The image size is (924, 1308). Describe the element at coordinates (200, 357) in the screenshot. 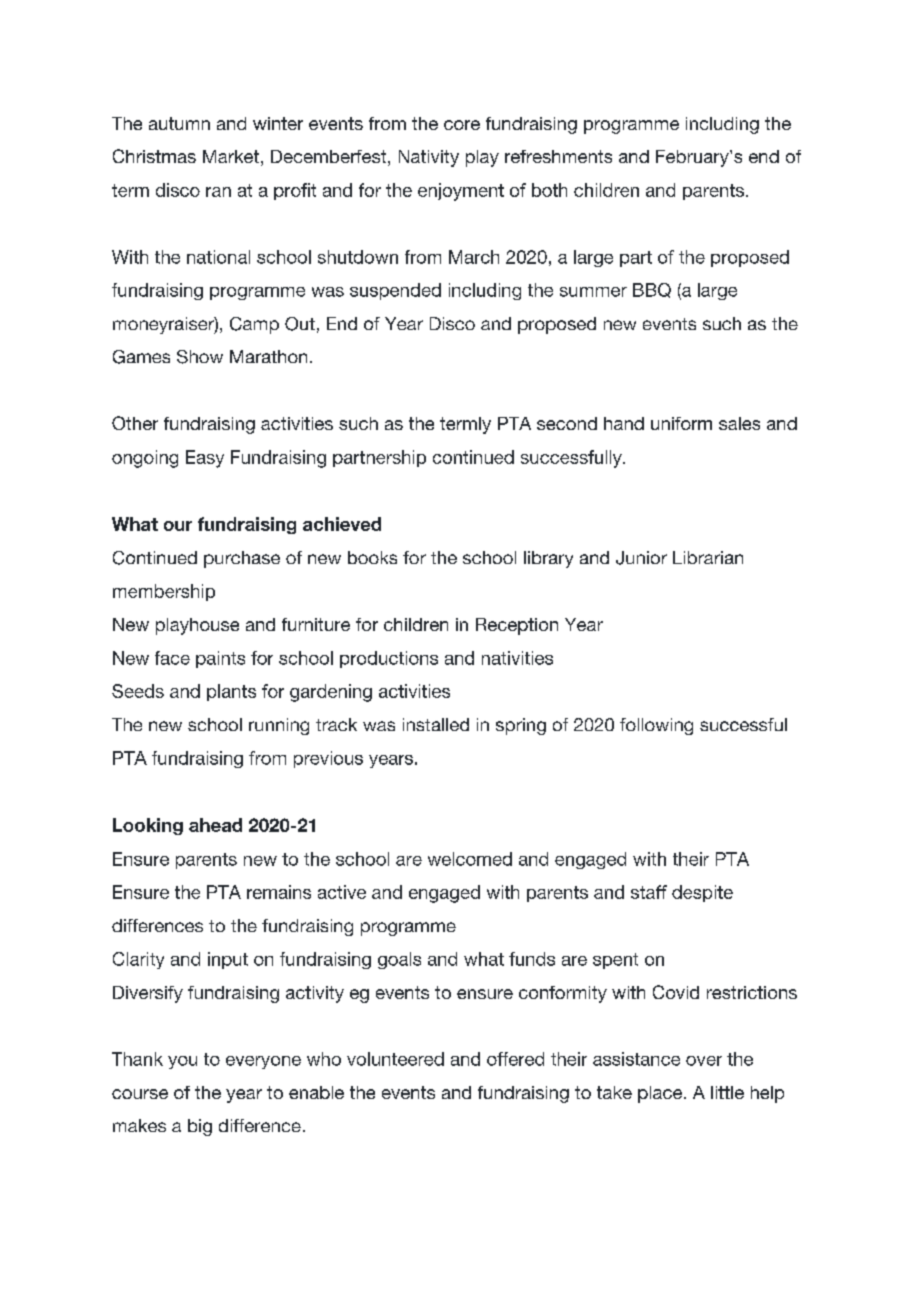

I see `Show` at that location.
